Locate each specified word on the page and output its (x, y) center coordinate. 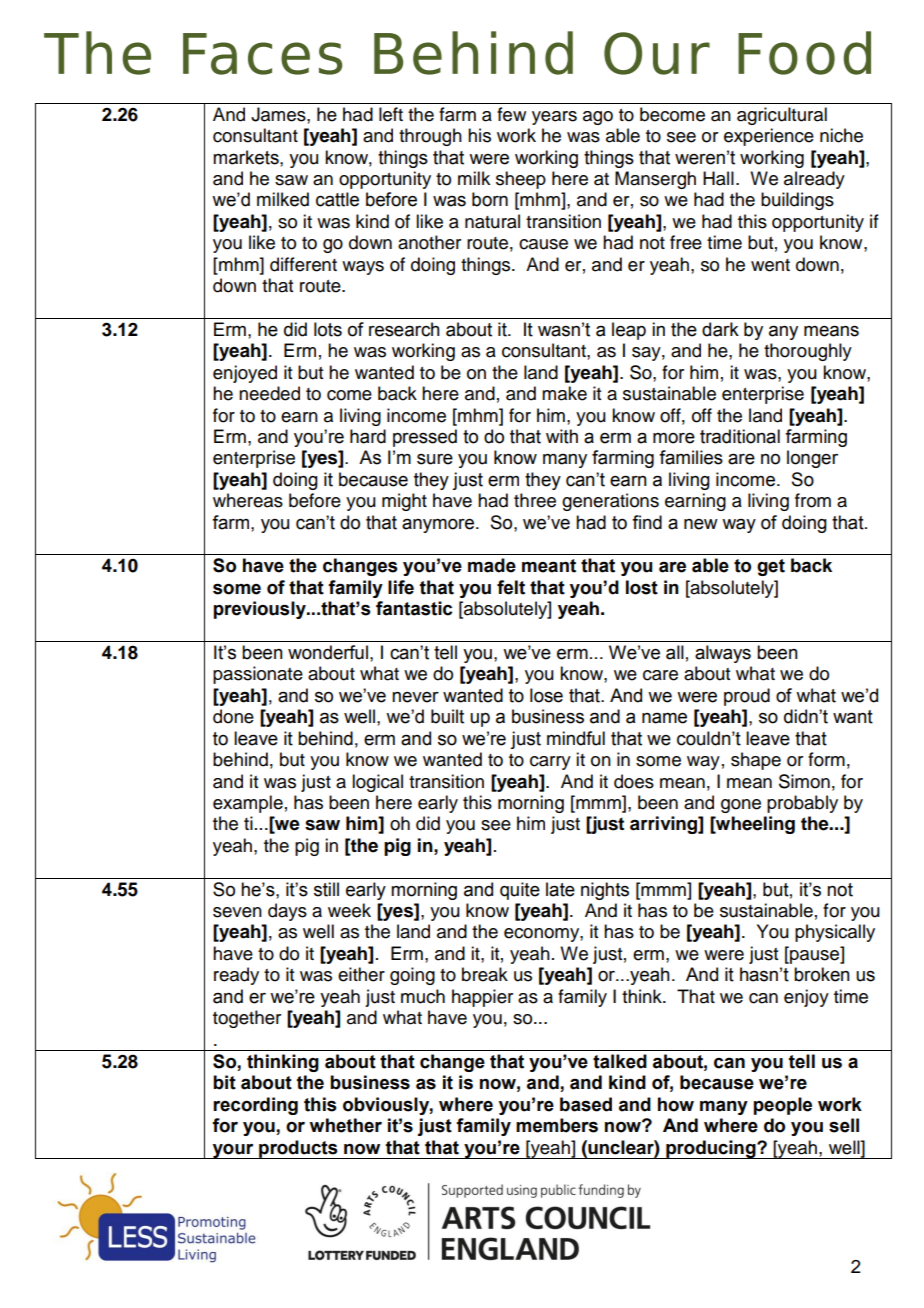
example (248, 804)
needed (269, 393)
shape (756, 761)
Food (804, 53)
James (279, 114)
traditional (740, 436)
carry (550, 763)
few (511, 114)
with (562, 436)
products (298, 1149)
